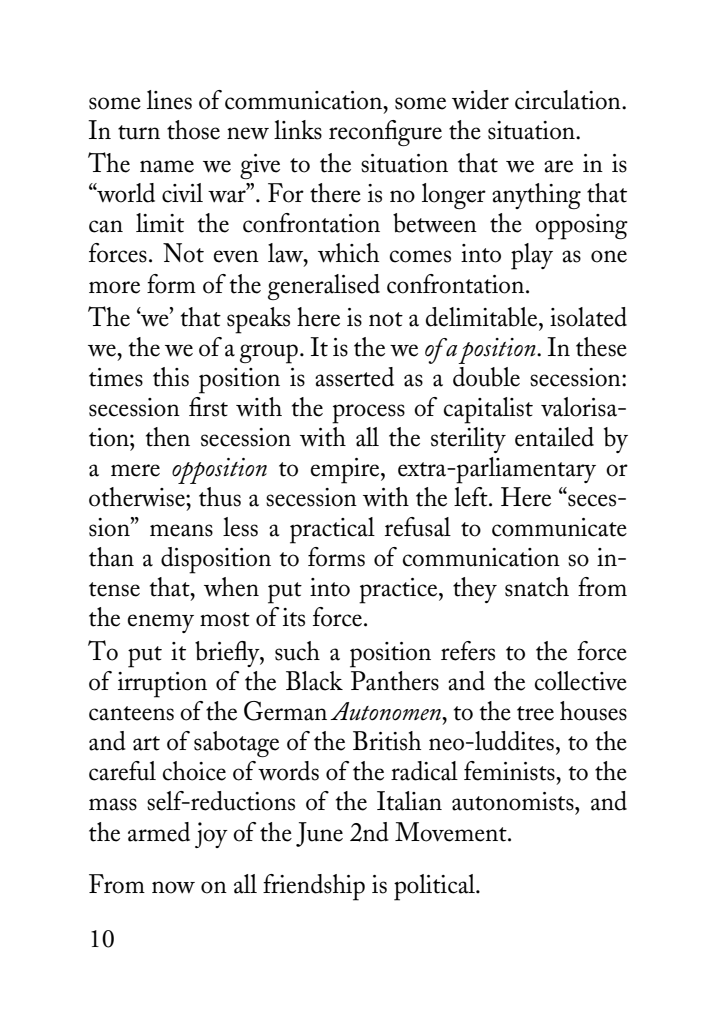 The width and height of the screenshot is (716, 1009). Describe the element at coordinates (559, 527) in the screenshot. I see `communicate` at that location.
